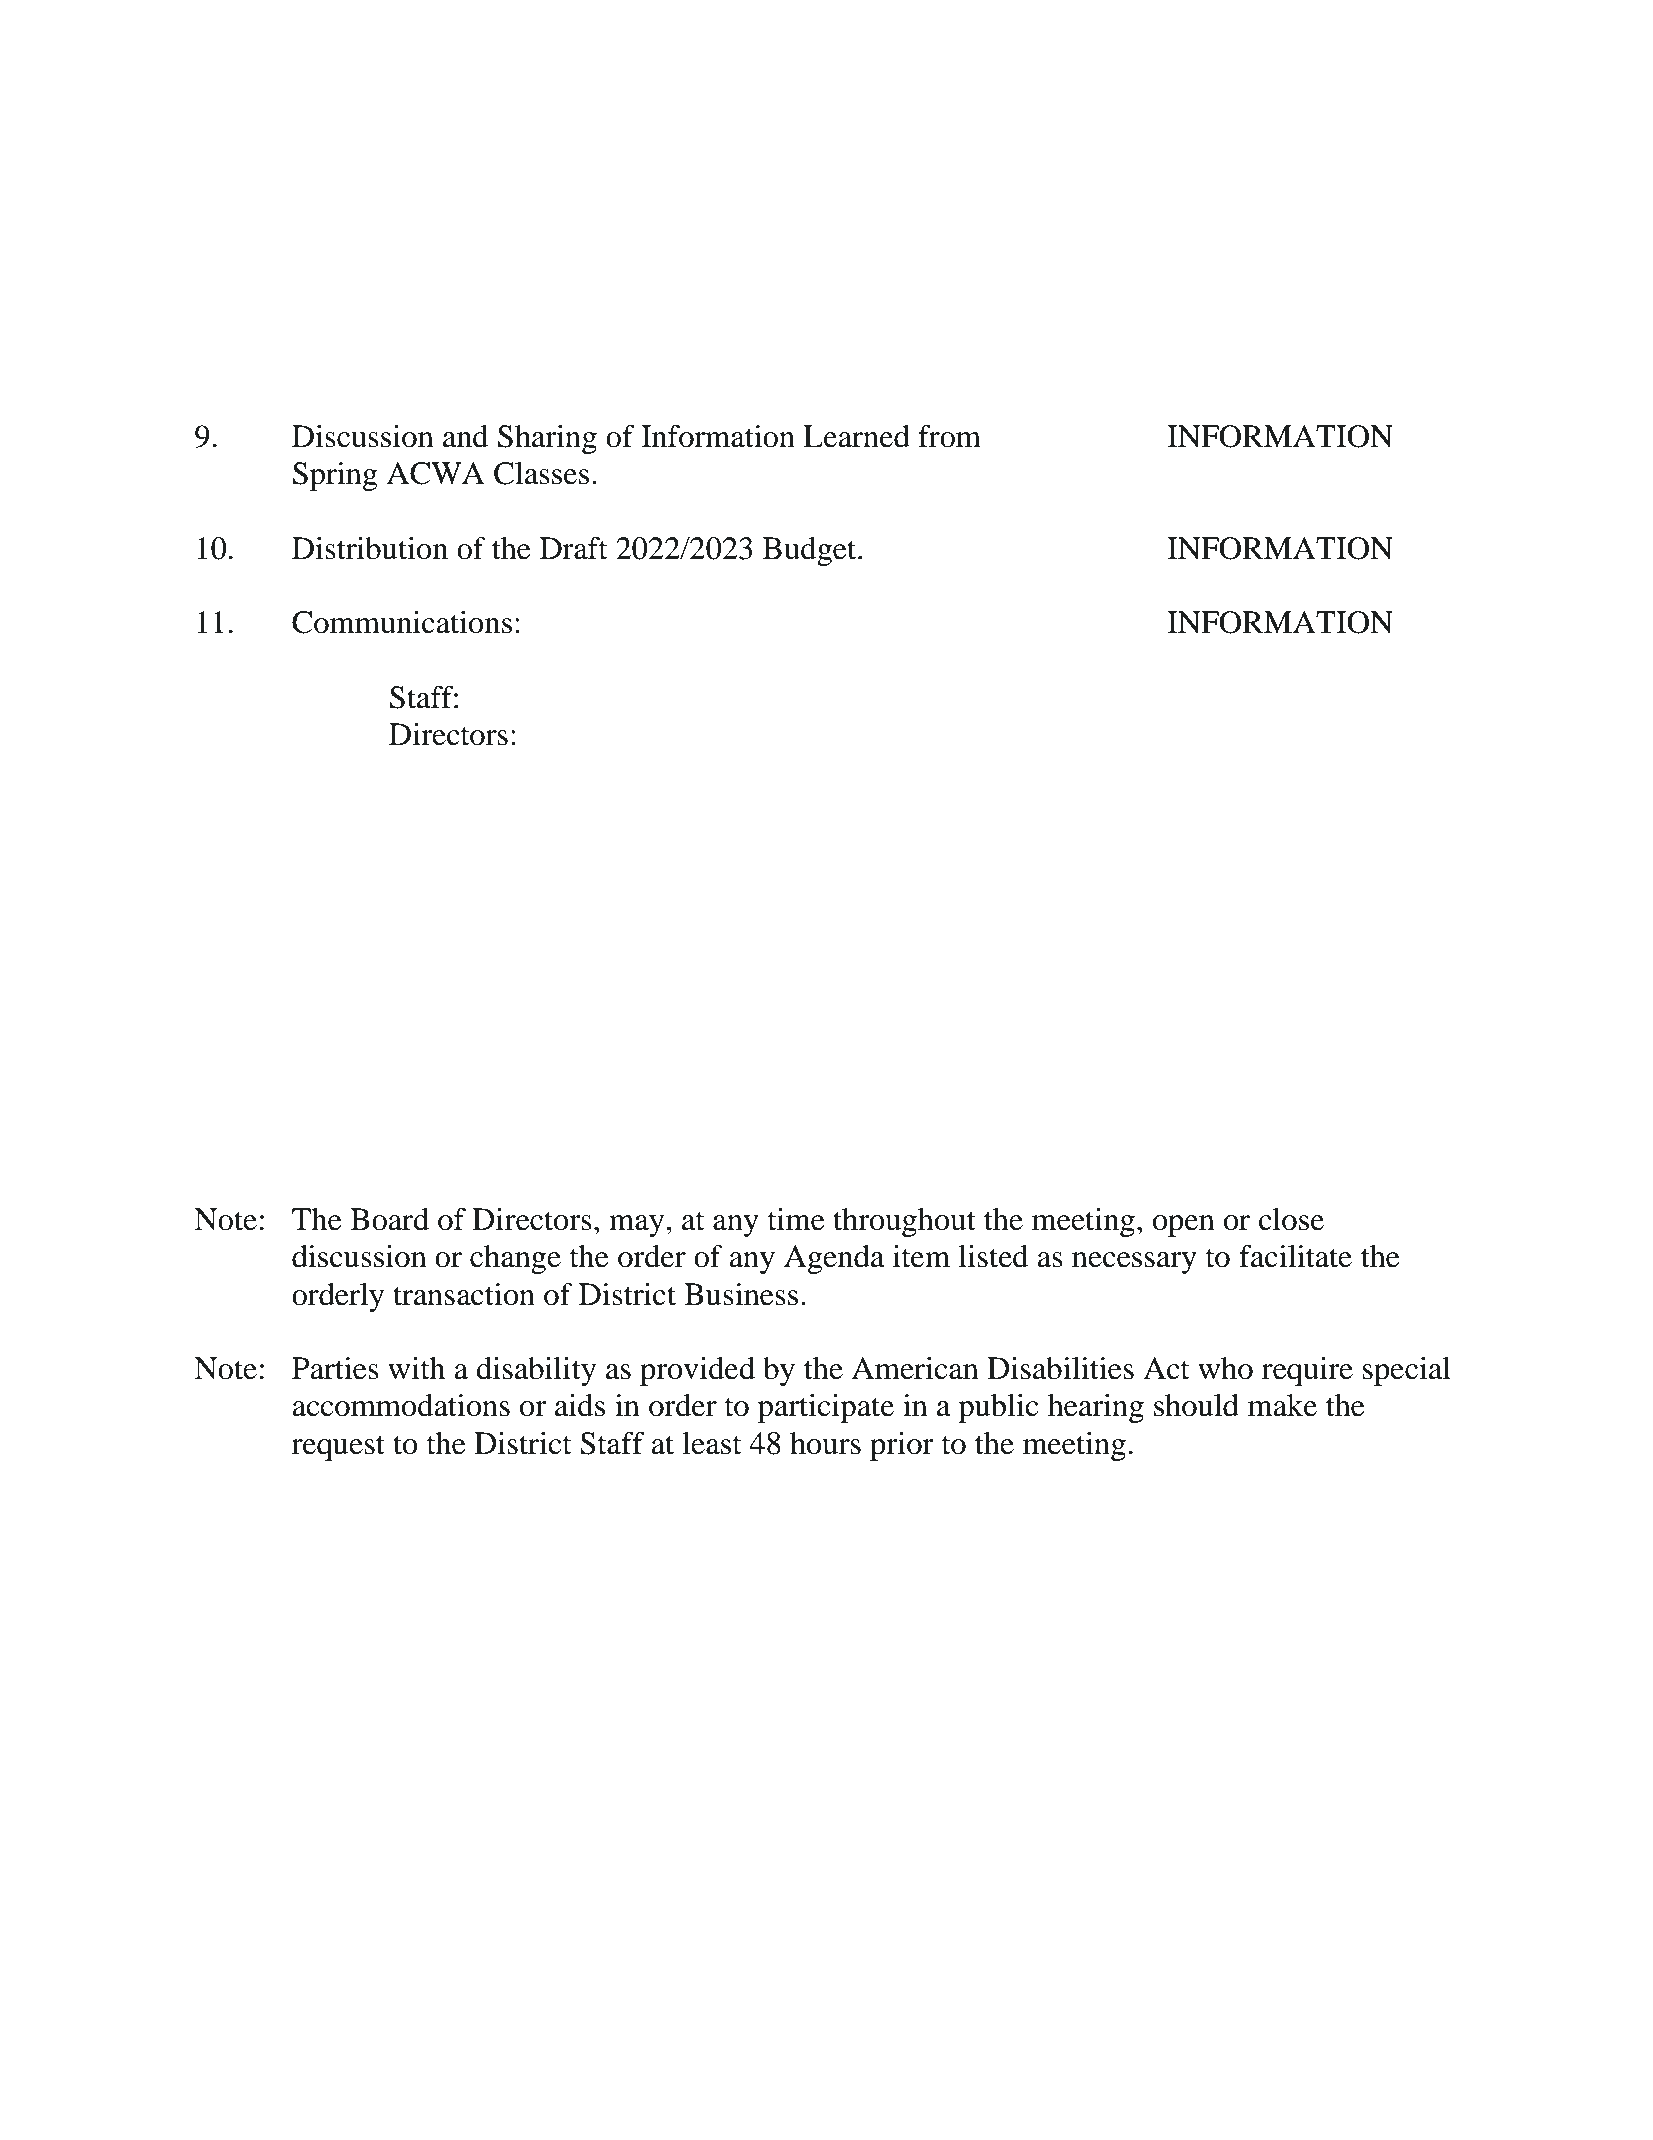 This screenshot has width=1653, height=2140. What do you see at coordinates (811, 551) in the screenshot?
I see `Budget` at bounding box center [811, 551].
